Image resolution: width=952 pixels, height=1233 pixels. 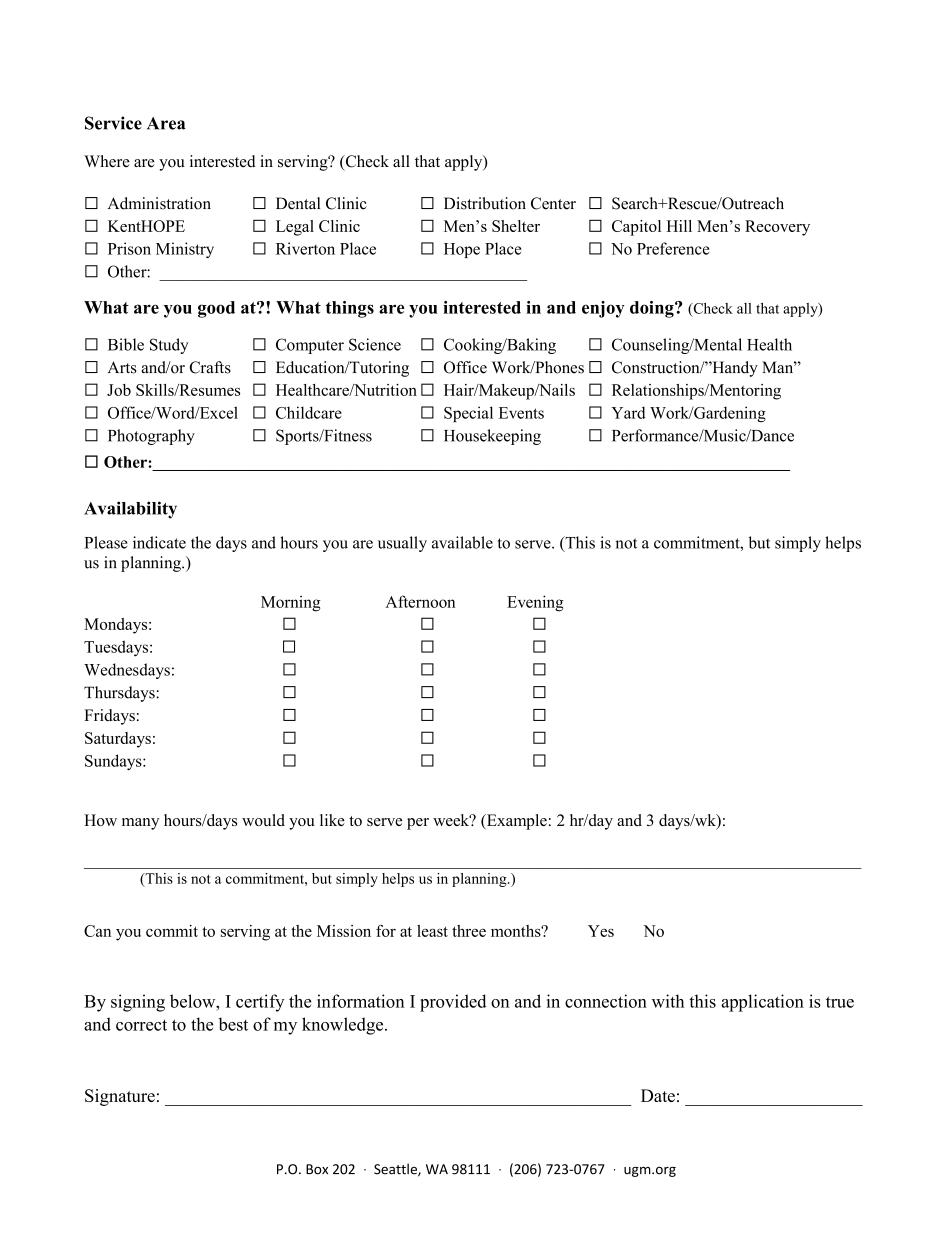 What do you see at coordinates (166, 123) in the image?
I see `Area` at bounding box center [166, 123].
